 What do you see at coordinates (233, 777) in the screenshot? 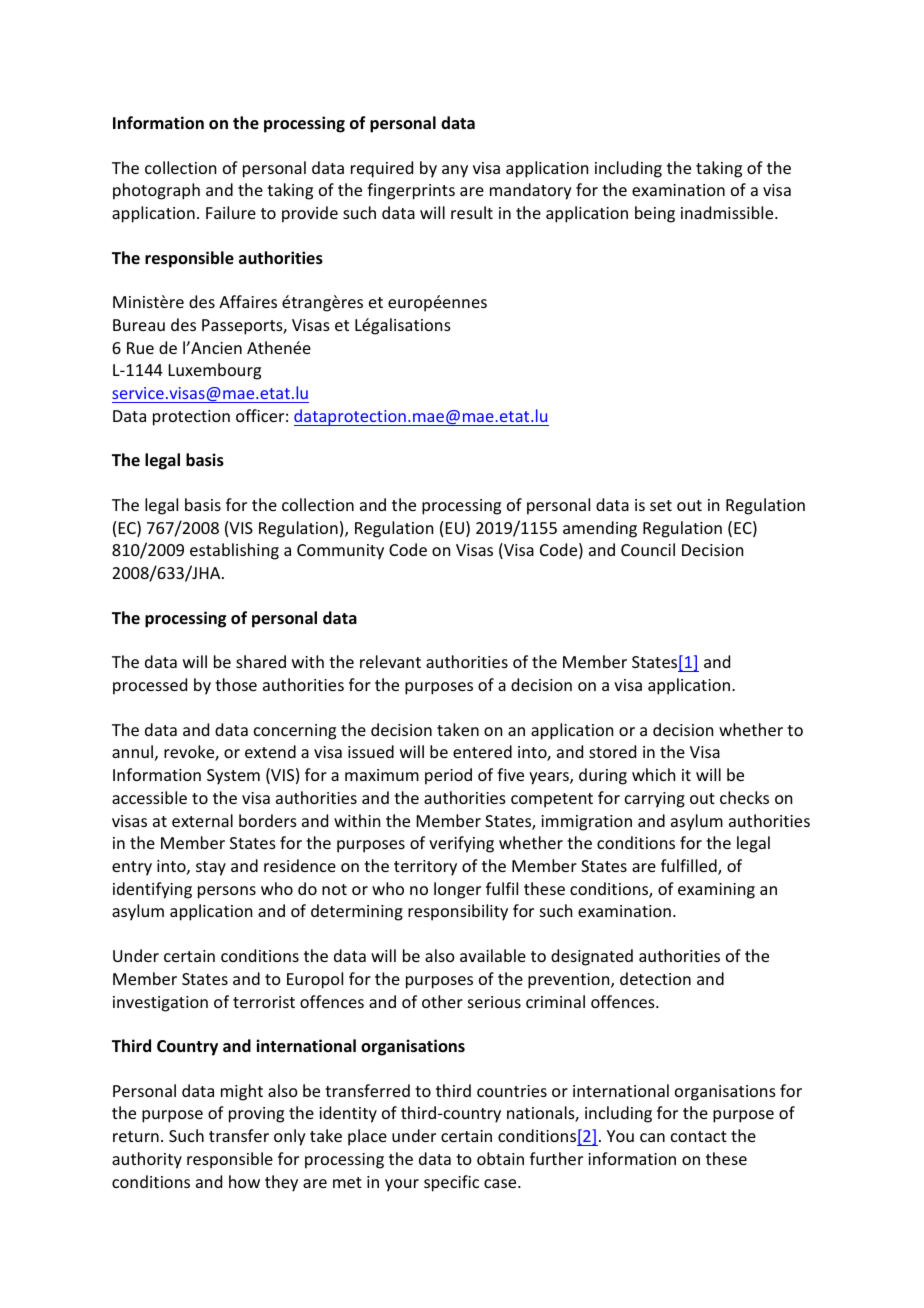
I see `System` at bounding box center [233, 777].
